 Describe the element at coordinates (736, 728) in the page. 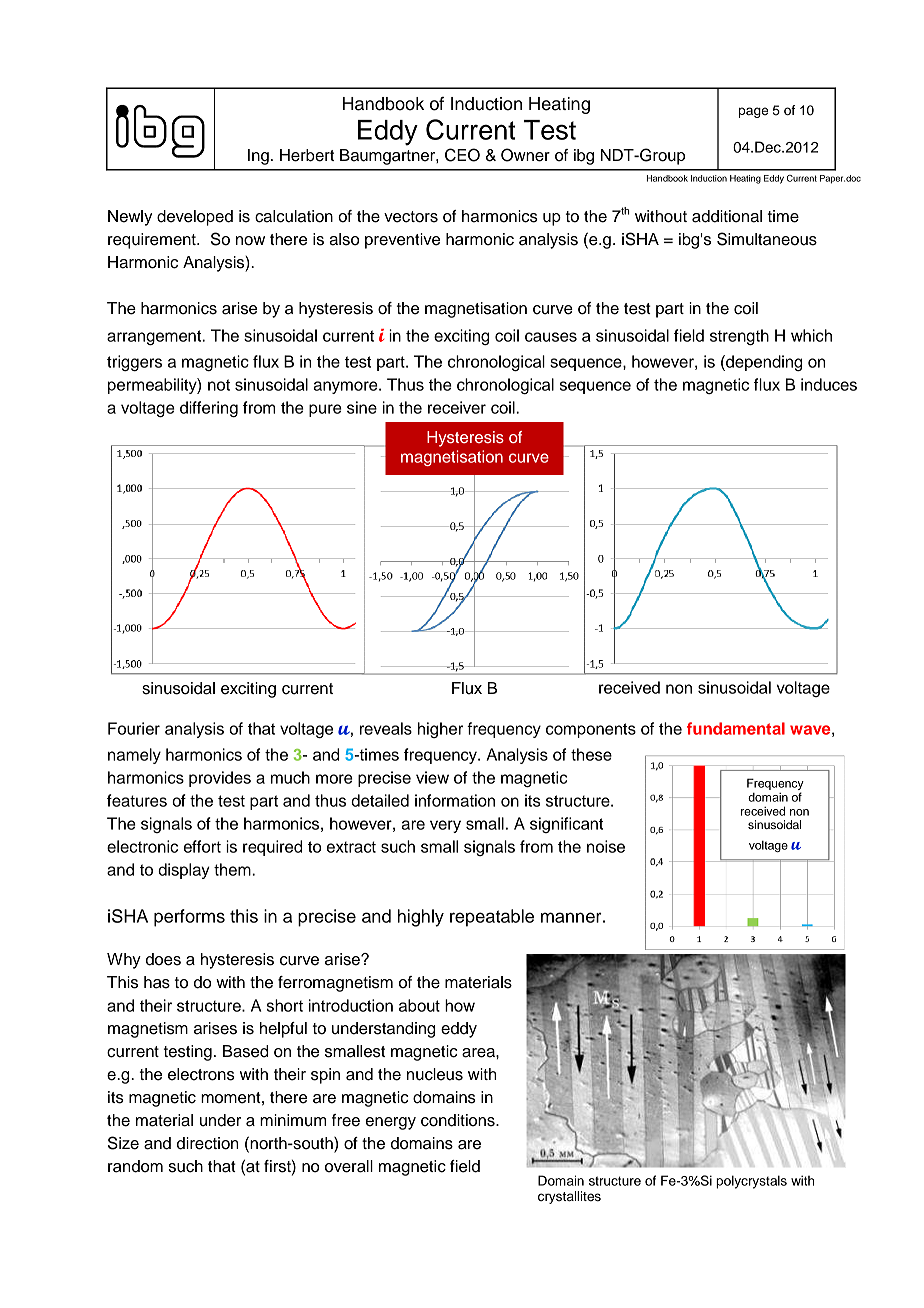

I see `fundamental` at that location.
